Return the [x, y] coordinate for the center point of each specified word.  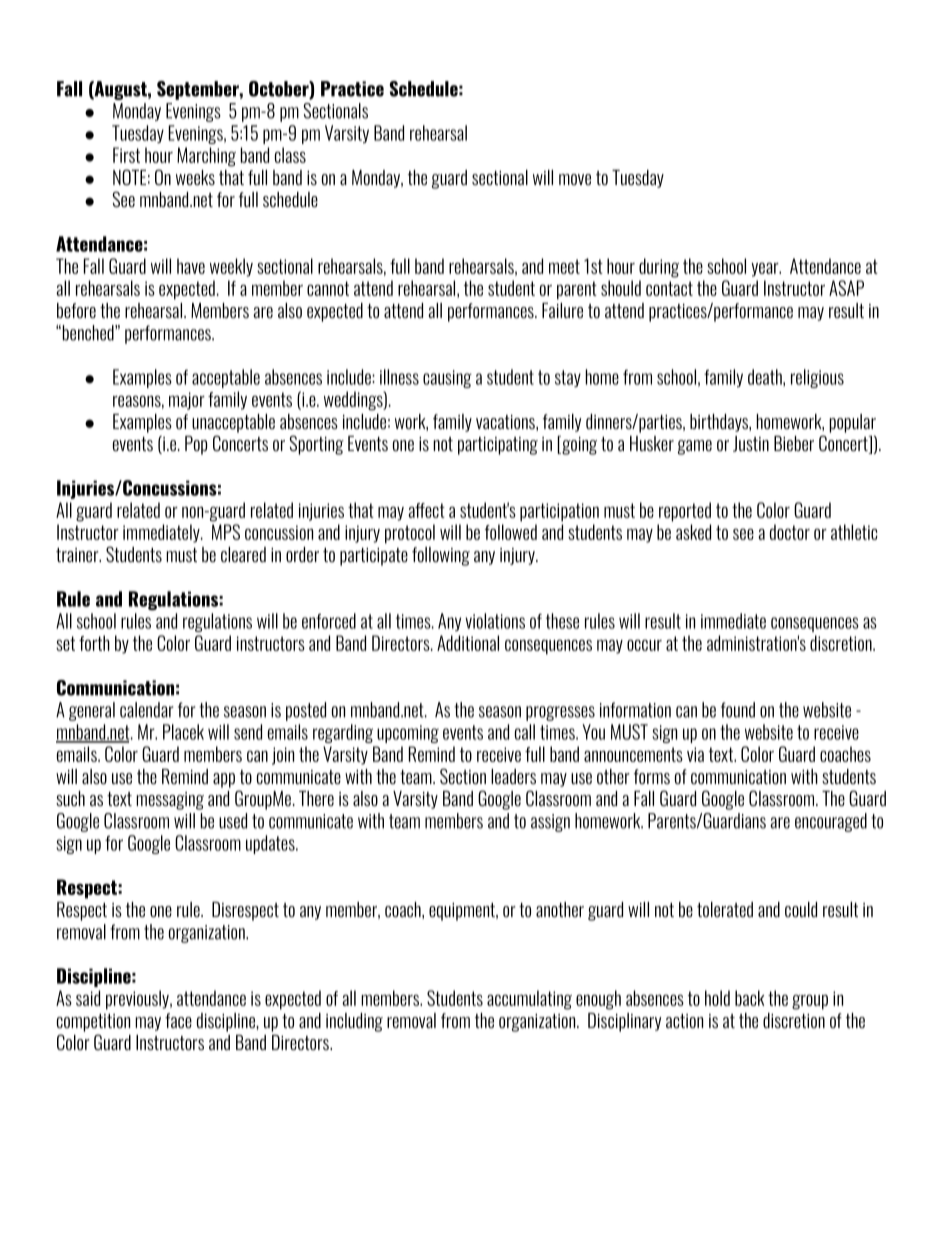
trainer [78, 555]
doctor [790, 532]
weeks [195, 177]
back [749, 998]
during [659, 268]
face [178, 1020]
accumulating [529, 1000]
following [441, 556]
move [575, 179]
